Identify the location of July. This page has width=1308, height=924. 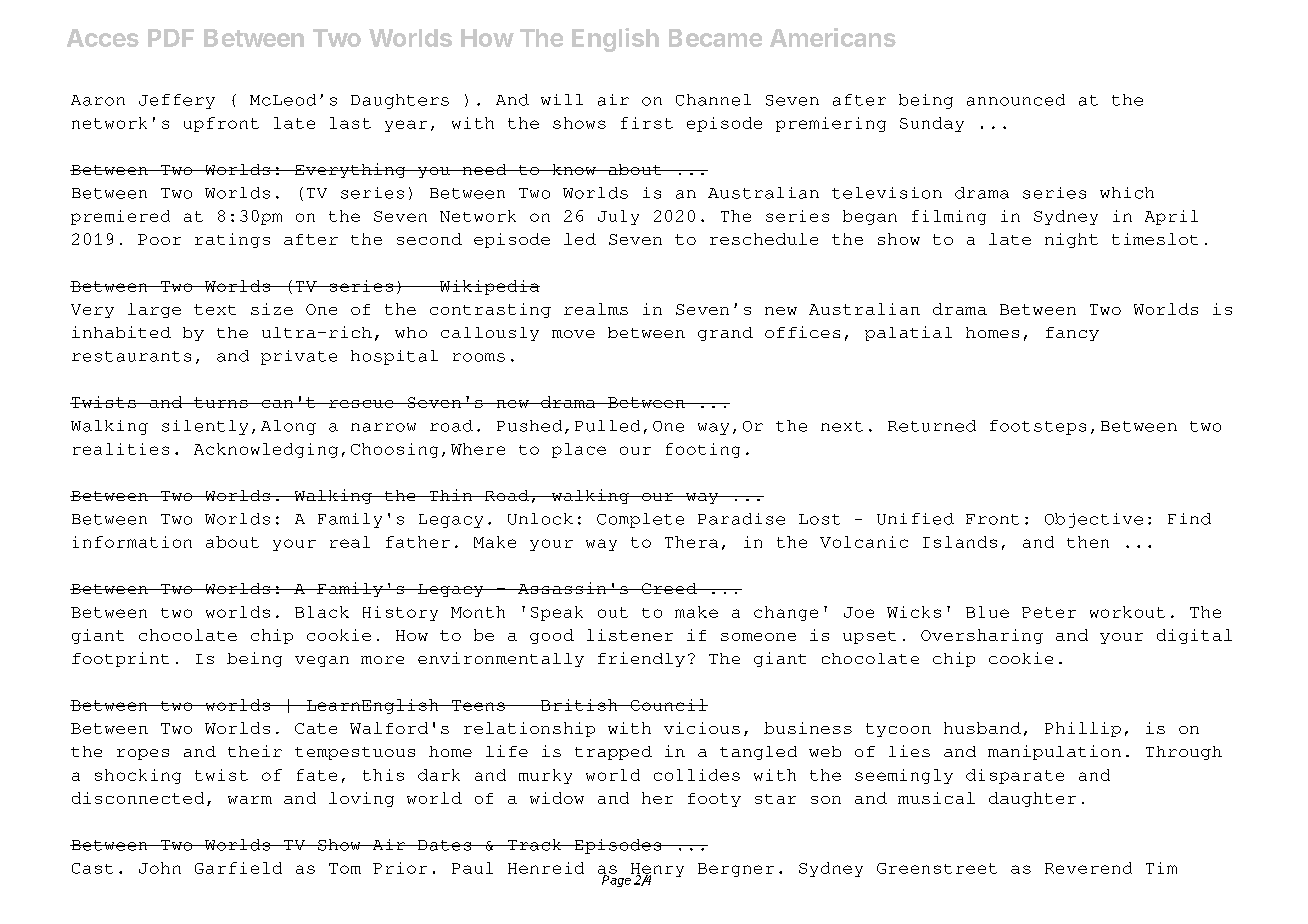
(618, 217).
